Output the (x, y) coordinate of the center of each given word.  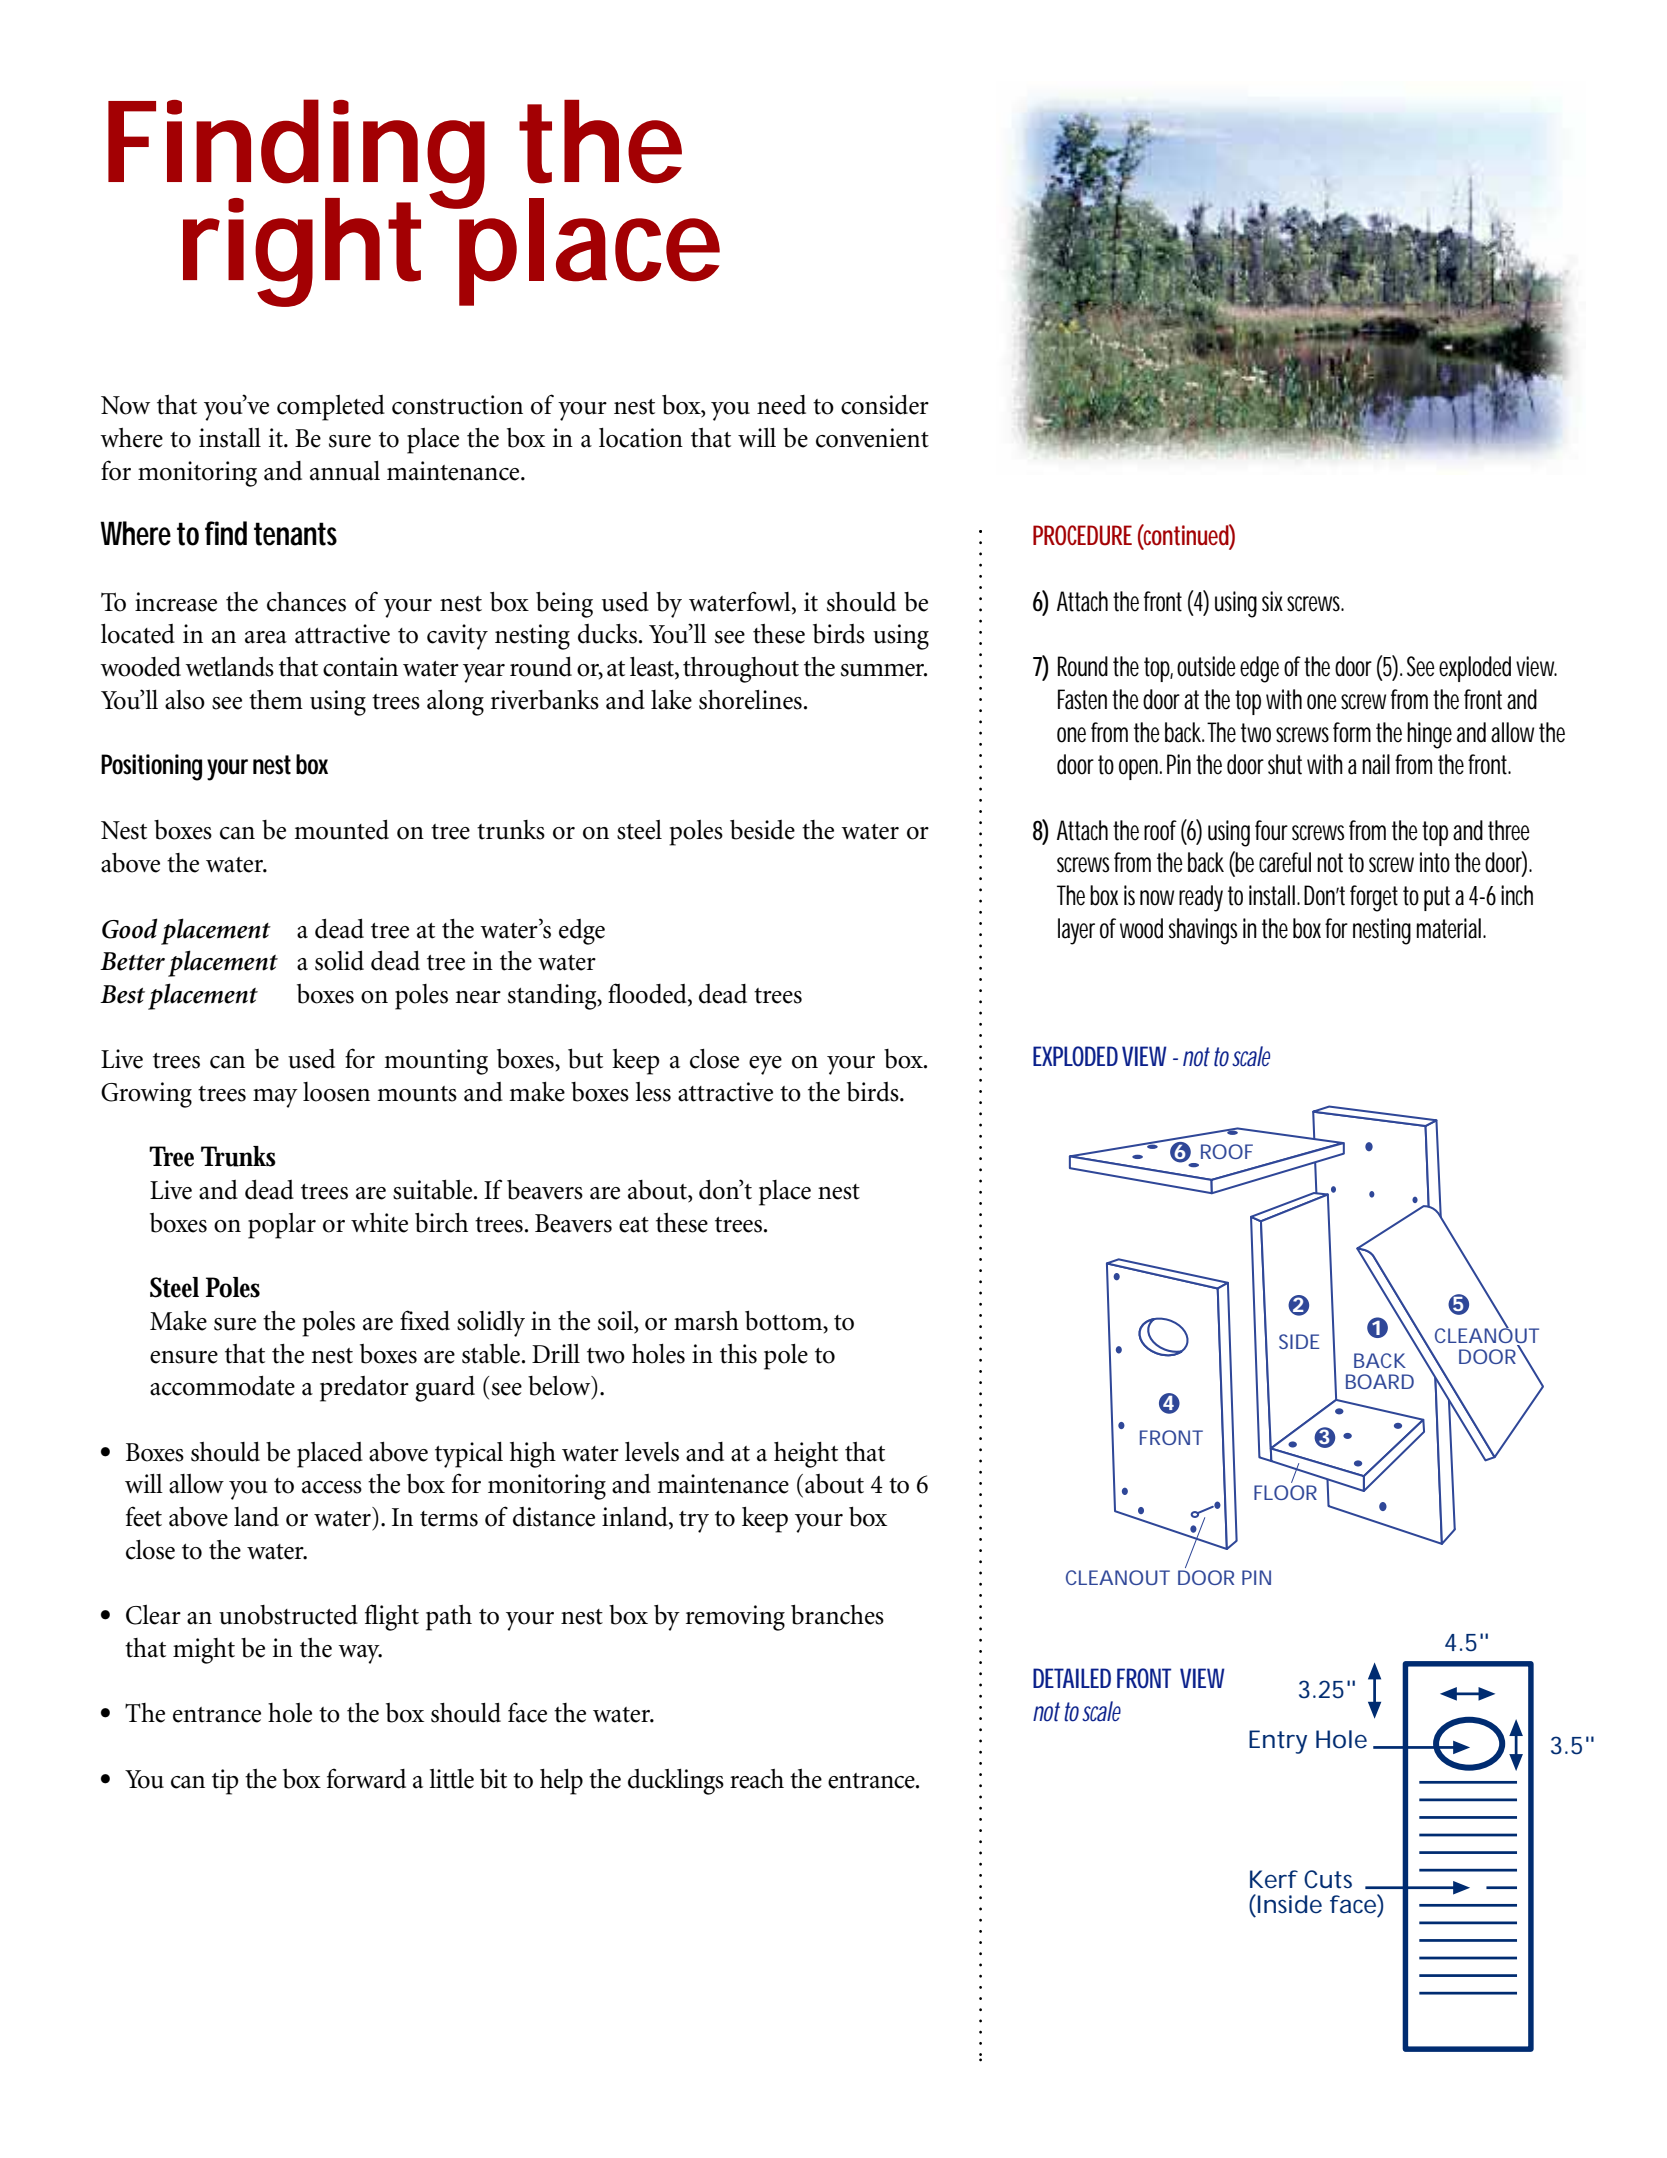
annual (345, 471)
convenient (872, 438)
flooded (648, 994)
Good (130, 928)
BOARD (1380, 1381)
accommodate (222, 1386)
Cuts (1328, 1879)
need (781, 405)
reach (757, 1779)
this (738, 1354)
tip (225, 1782)
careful (1285, 862)
